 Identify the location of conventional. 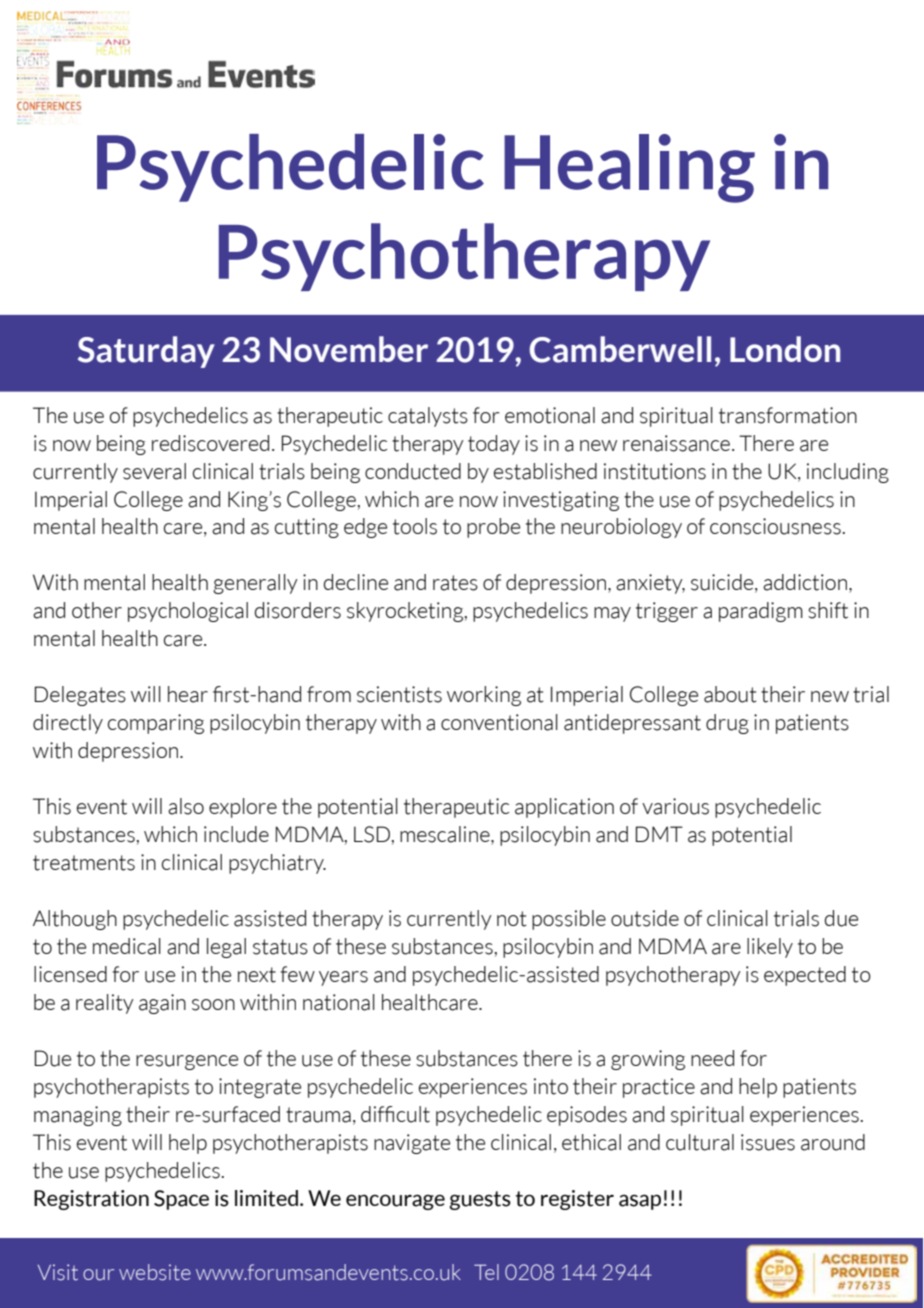
(499, 722).
